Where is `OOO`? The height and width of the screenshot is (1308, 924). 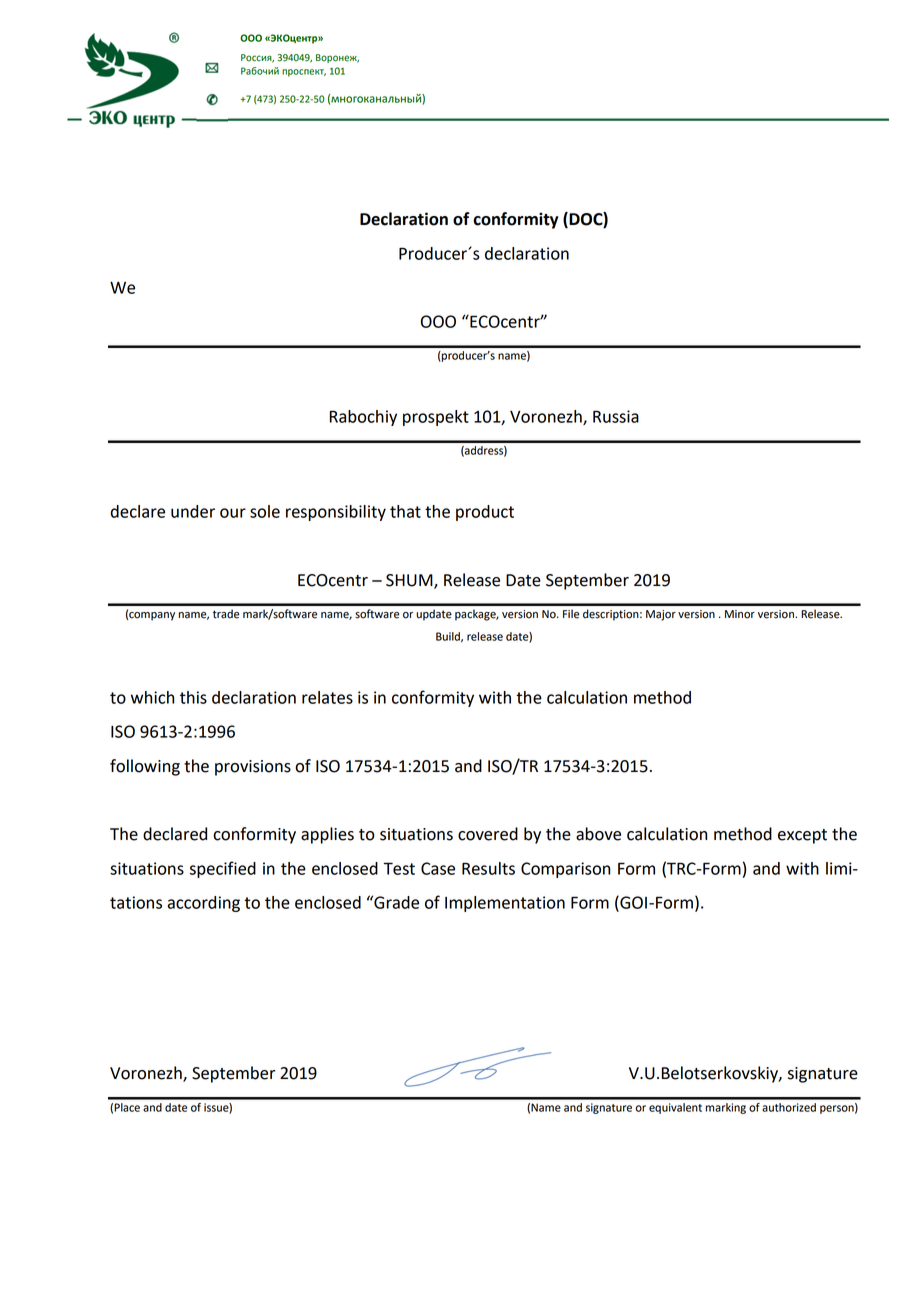
OOO is located at coordinates (438, 321).
